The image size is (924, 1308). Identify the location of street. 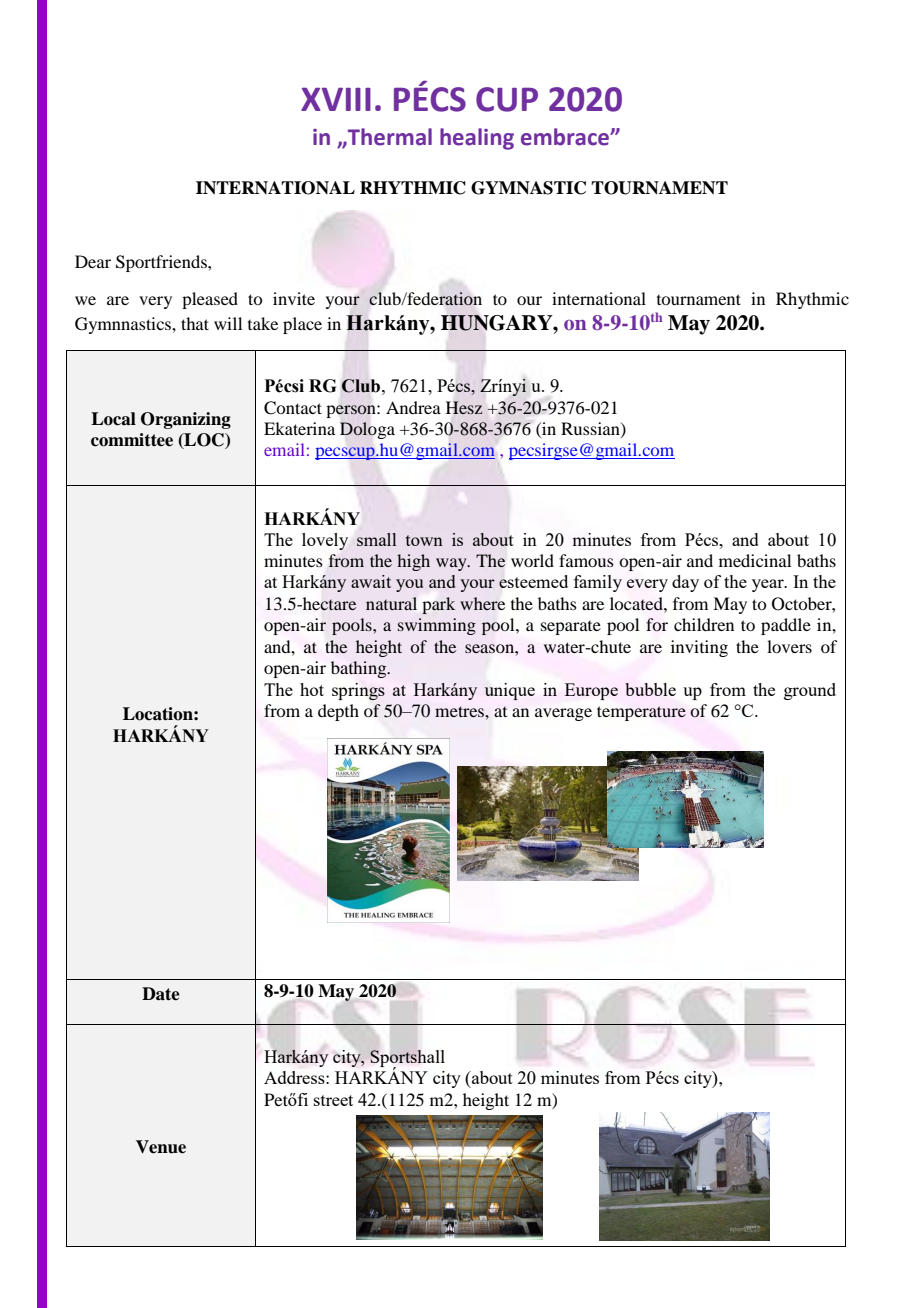
(333, 1100).
